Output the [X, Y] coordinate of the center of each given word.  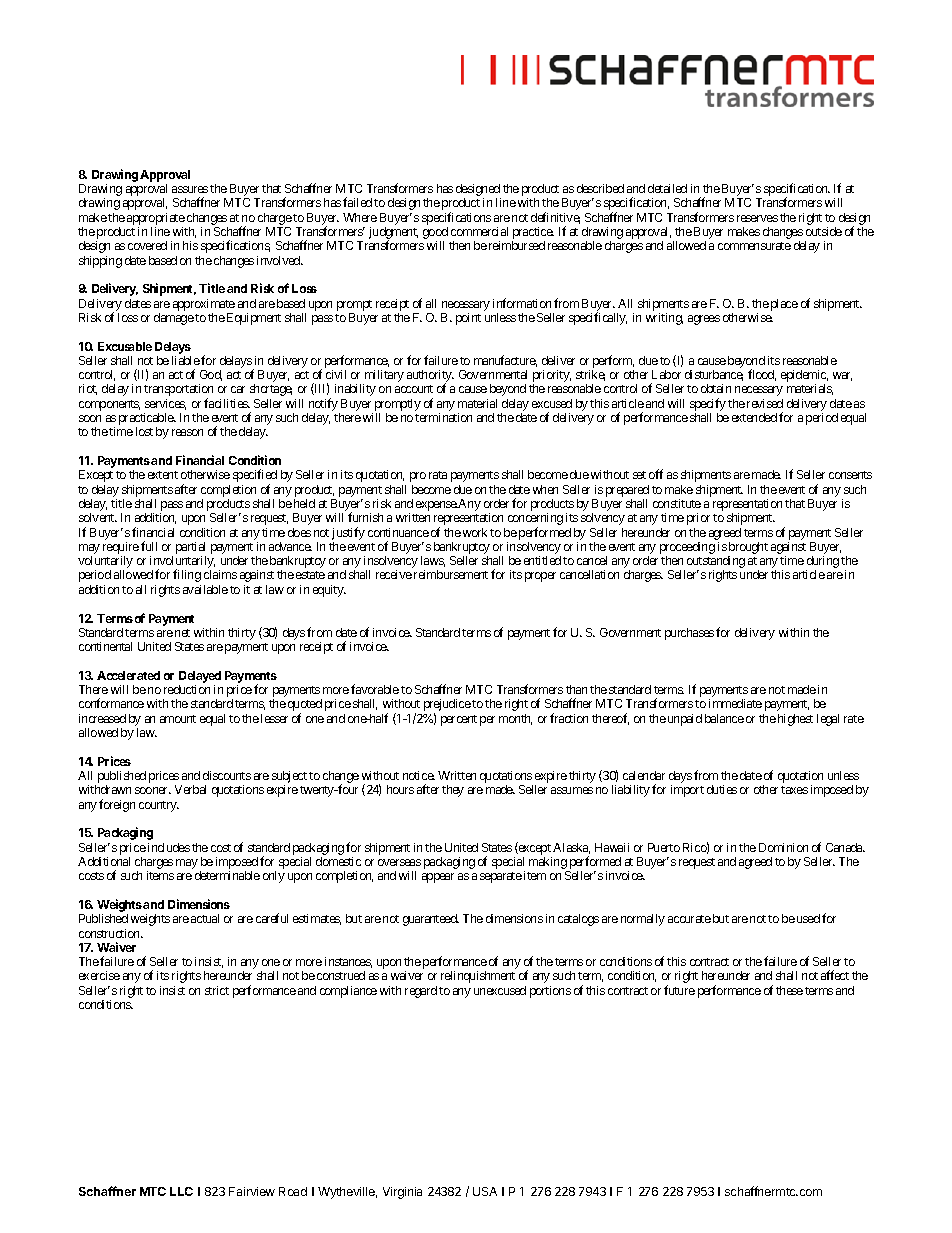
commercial [479, 231]
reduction [187, 689]
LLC [181, 1191]
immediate [735, 703]
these [789, 990]
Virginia [402, 1193]
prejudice [447, 706]
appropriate [156, 219]
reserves [757, 218]
